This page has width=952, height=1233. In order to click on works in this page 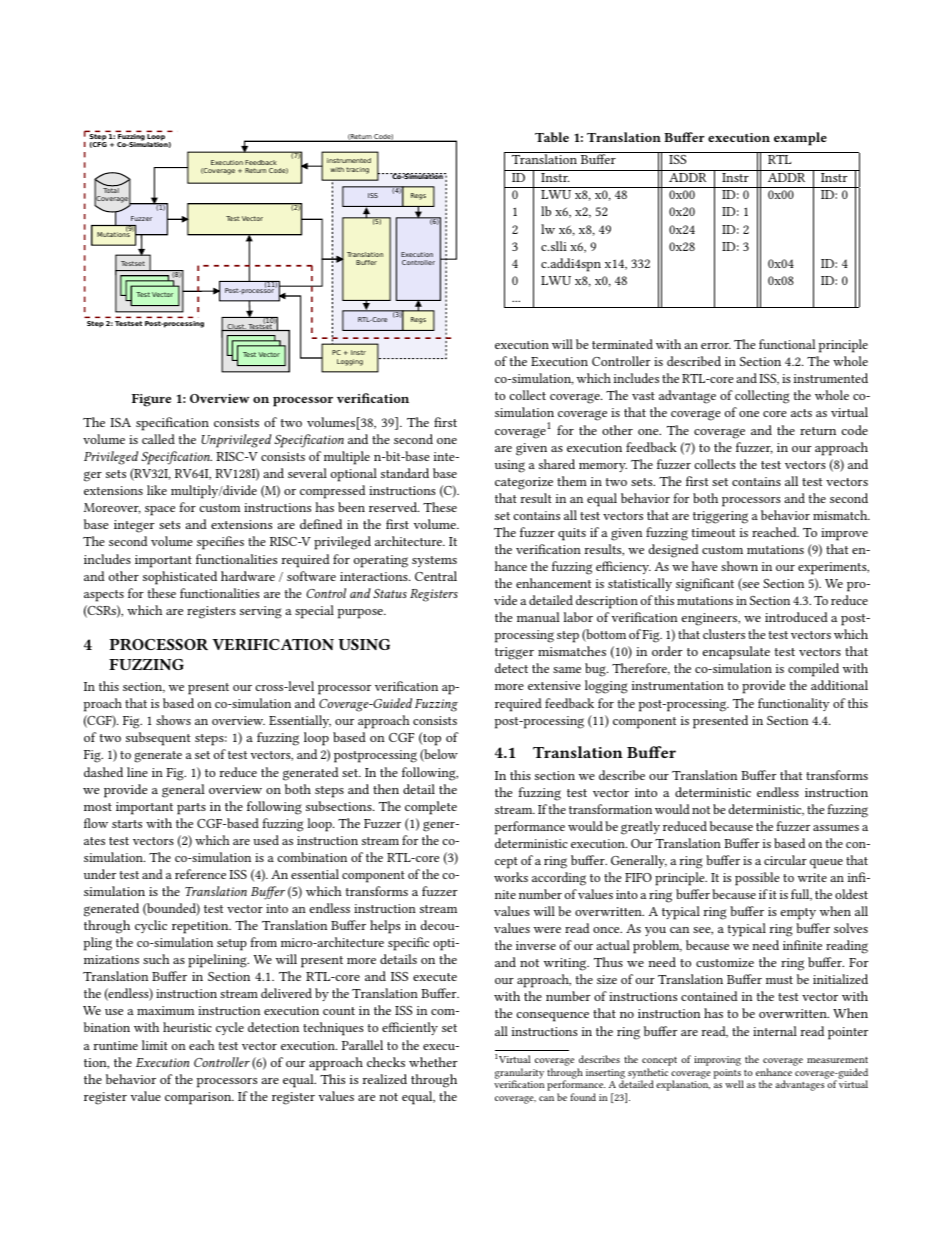, I will do `click(511, 877)`.
